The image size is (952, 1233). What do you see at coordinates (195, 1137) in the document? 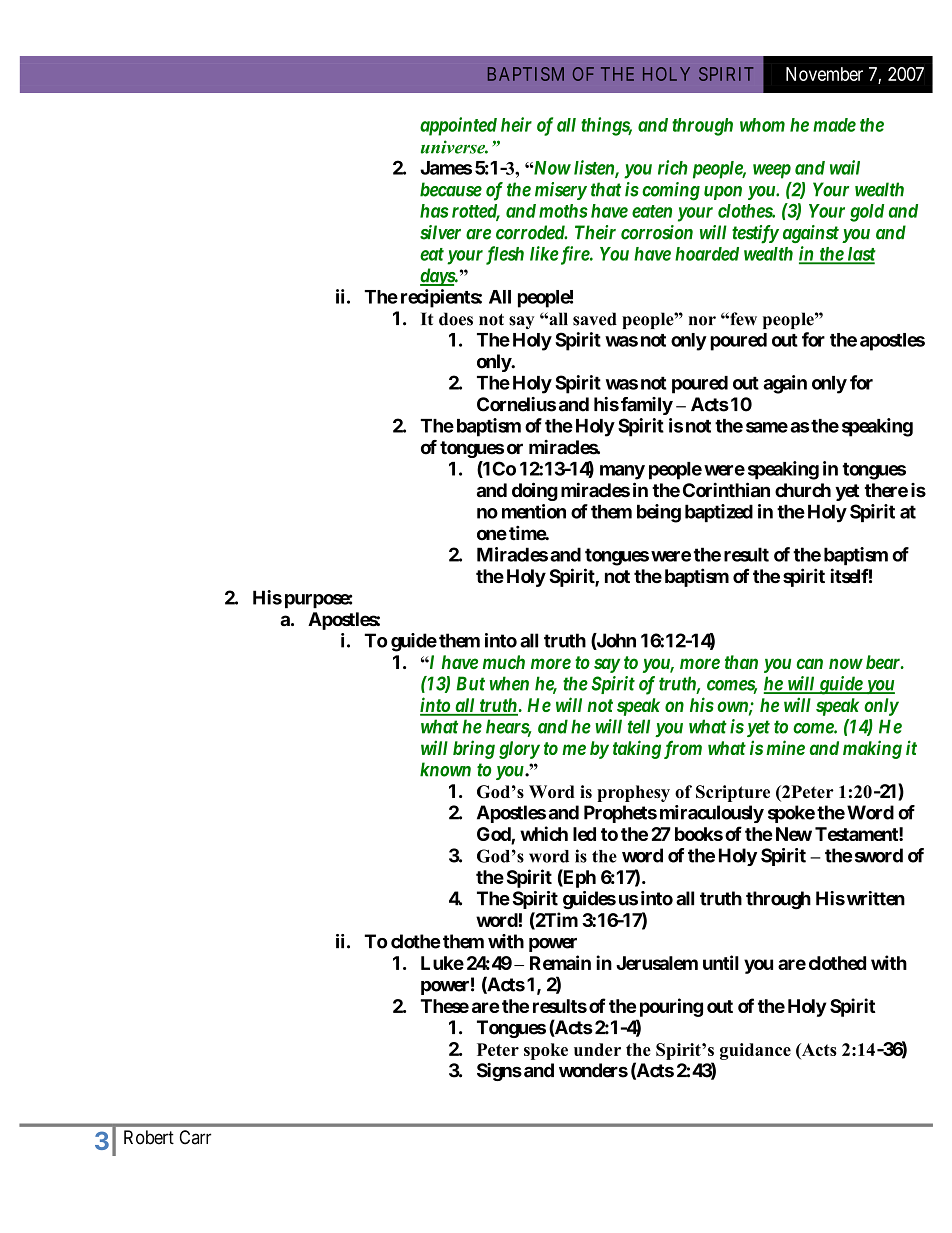
I see `Carr` at bounding box center [195, 1137].
